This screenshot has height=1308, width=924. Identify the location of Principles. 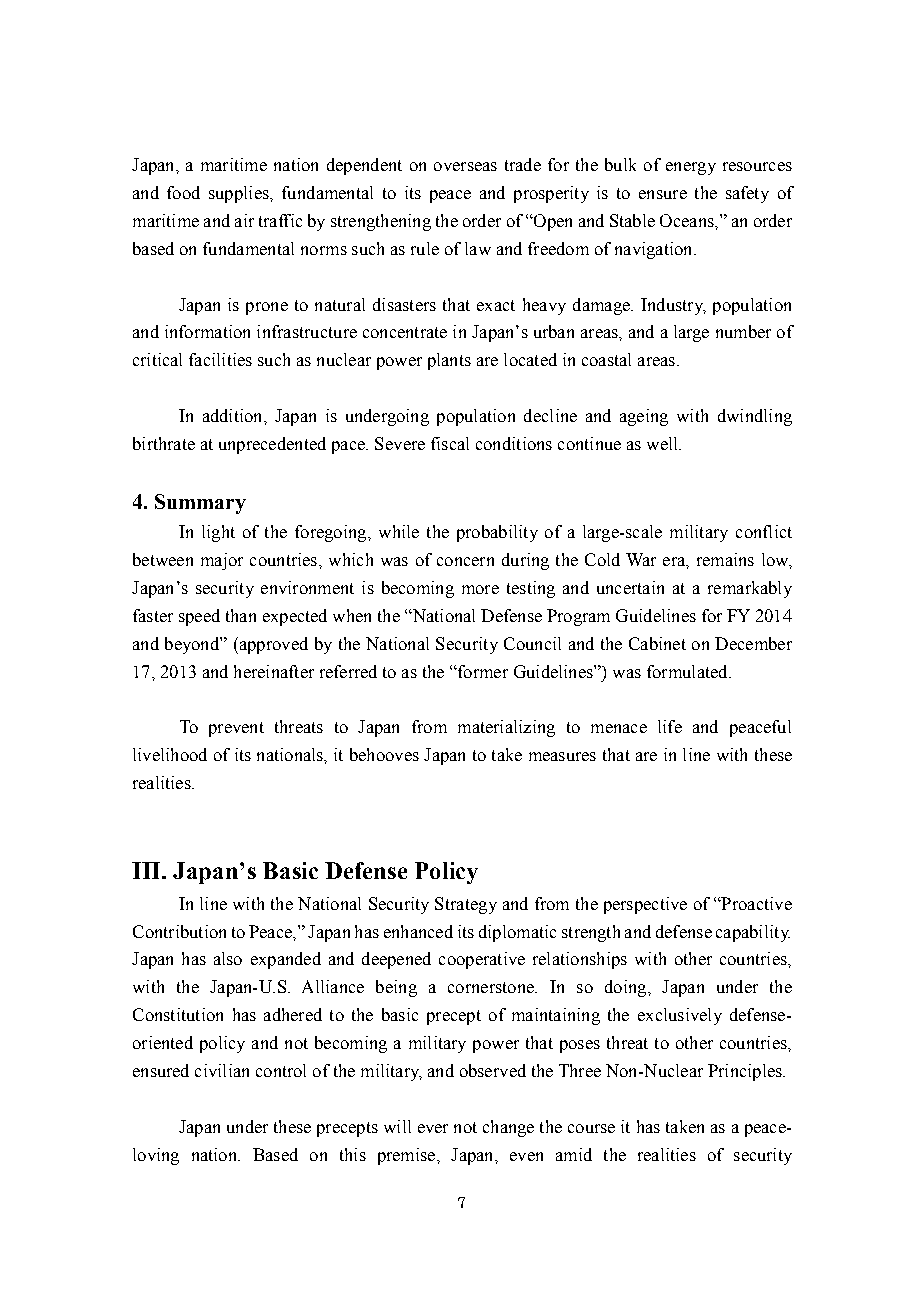
(746, 1072).
